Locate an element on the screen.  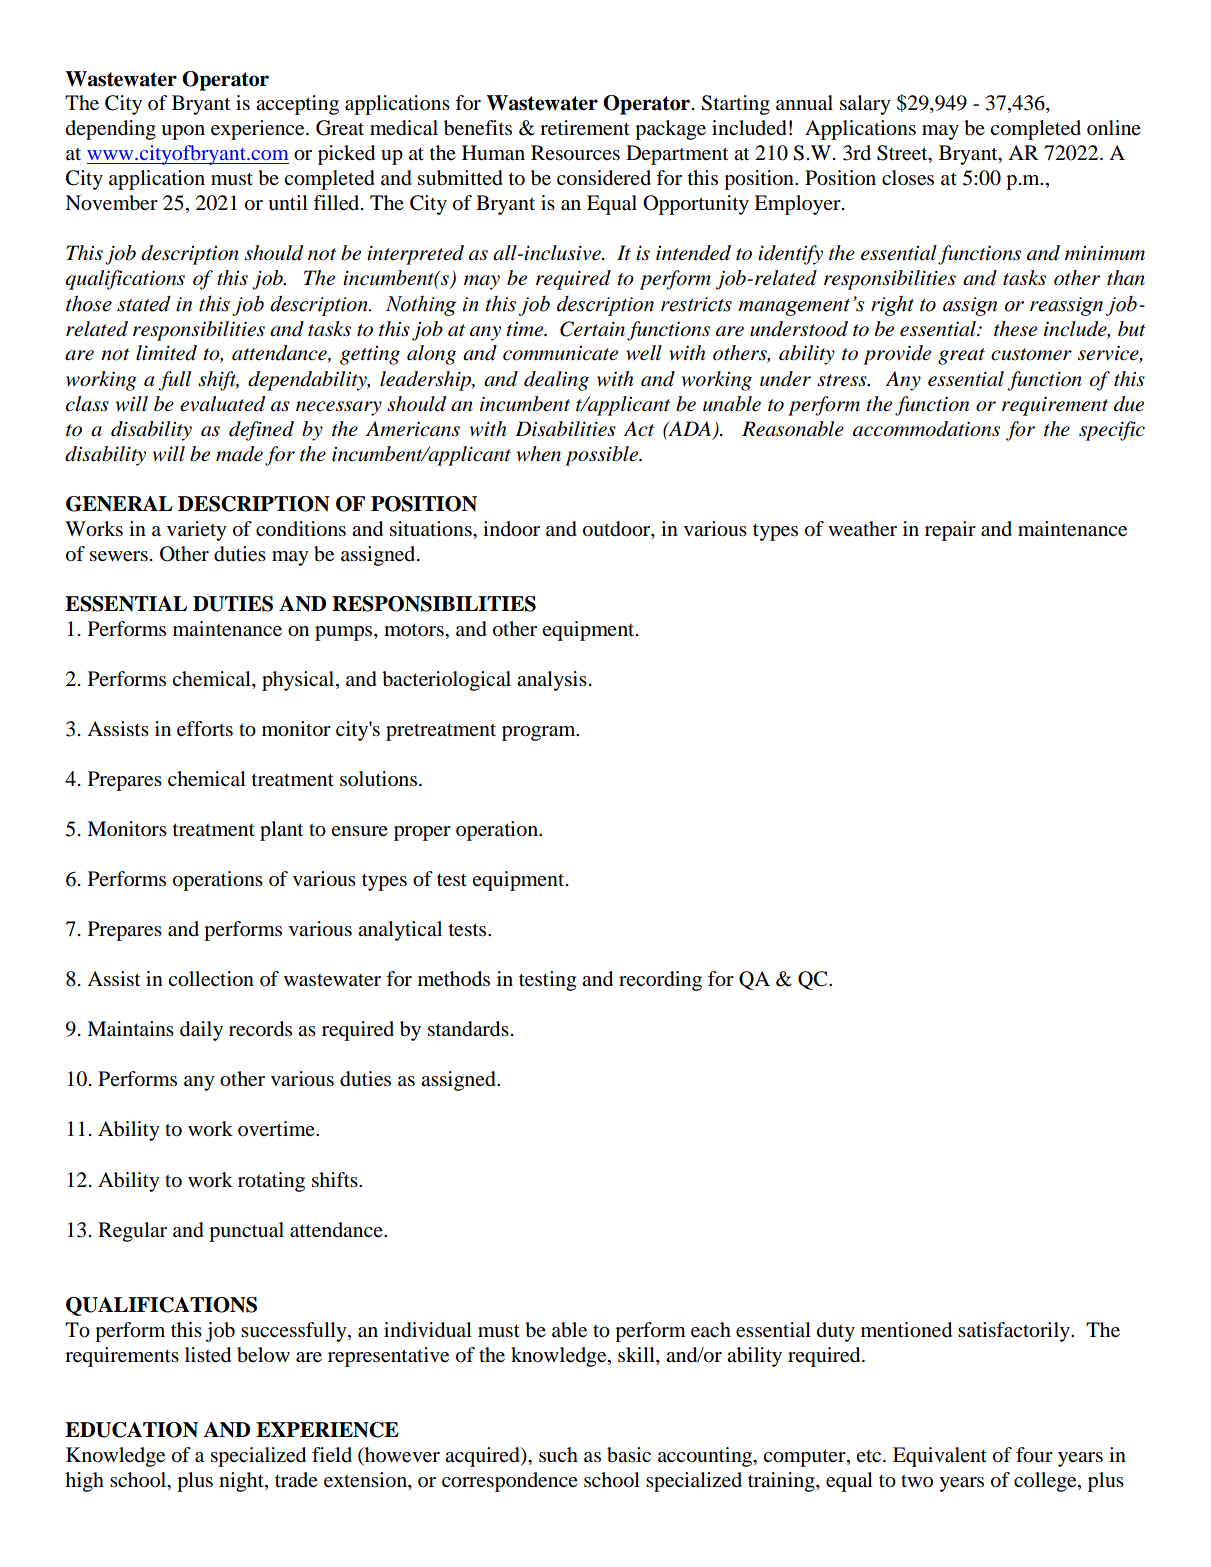
customer is located at coordinates (1031, 354).
